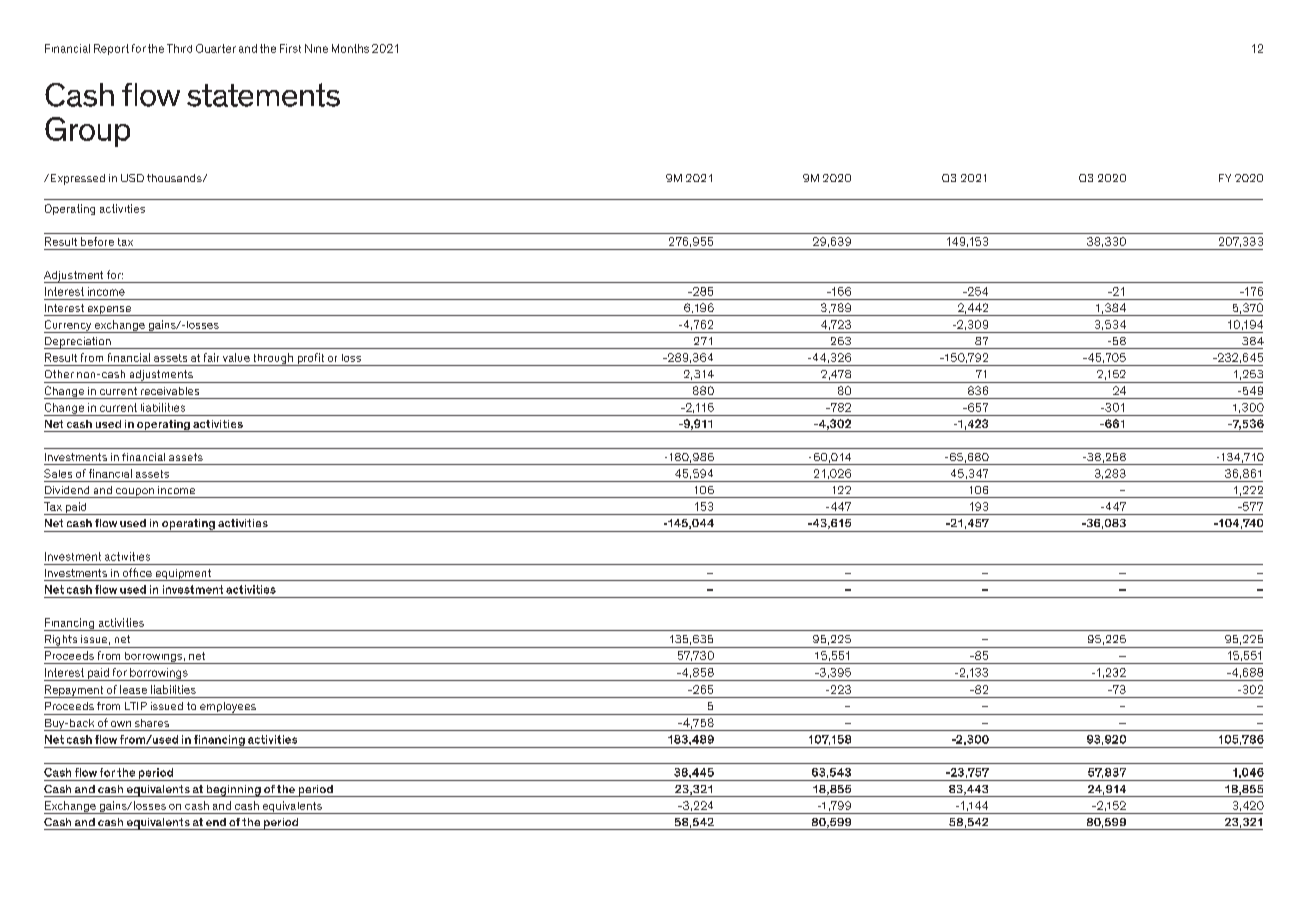 This image has width=1308, height=924. What do you see at coordinates (216, 48) in the image?
I see `Quarter` at bounding box center [216, 48].
